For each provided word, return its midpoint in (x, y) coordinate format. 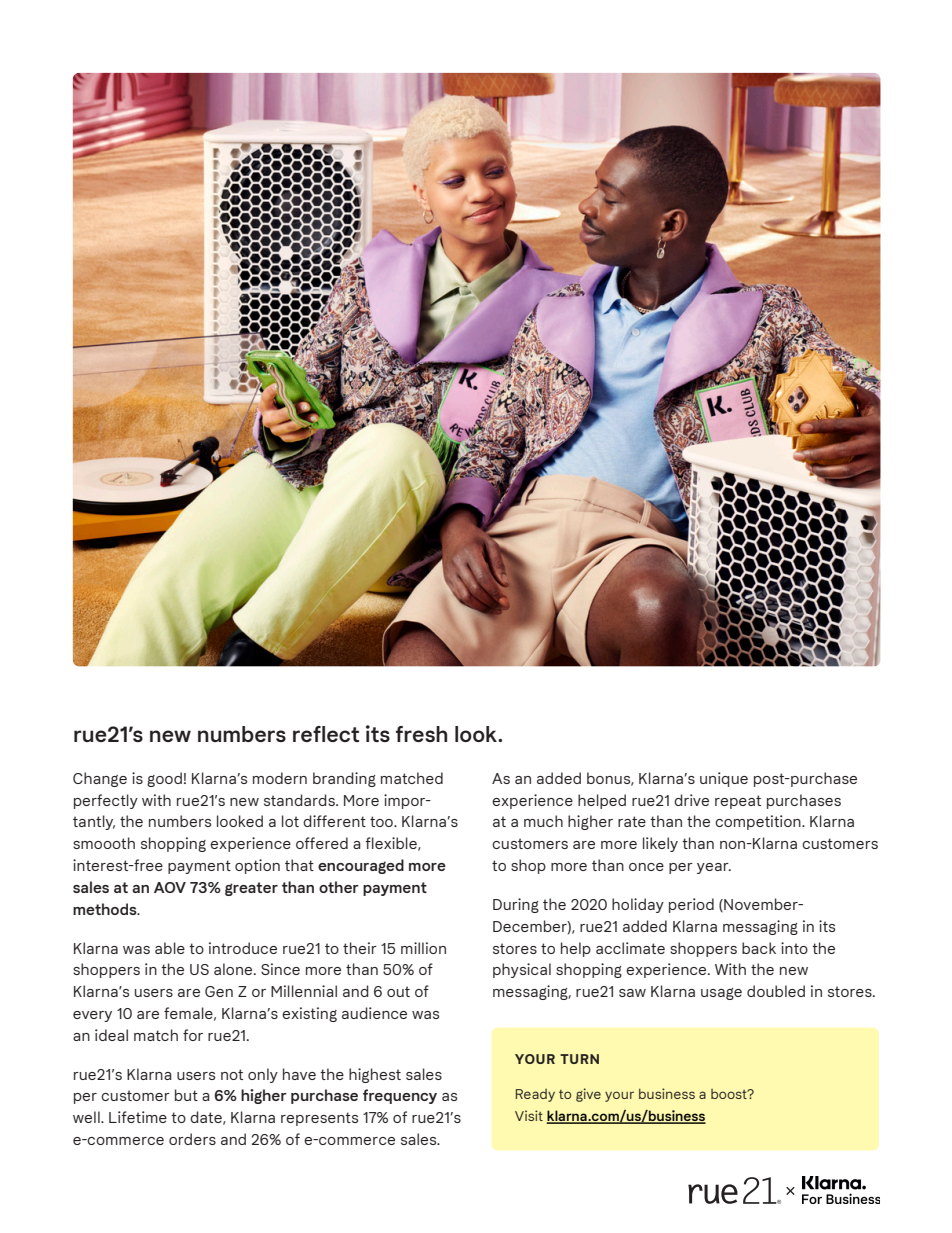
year (714, 868)
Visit (529, 1115)
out (398, 991)
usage (721, 994)
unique (724, 779)
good (164, 779)
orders (192, 1139)
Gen (219, 991)
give (588, 1095)
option (257, 866)
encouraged (361, 866)
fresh (421, 734)
